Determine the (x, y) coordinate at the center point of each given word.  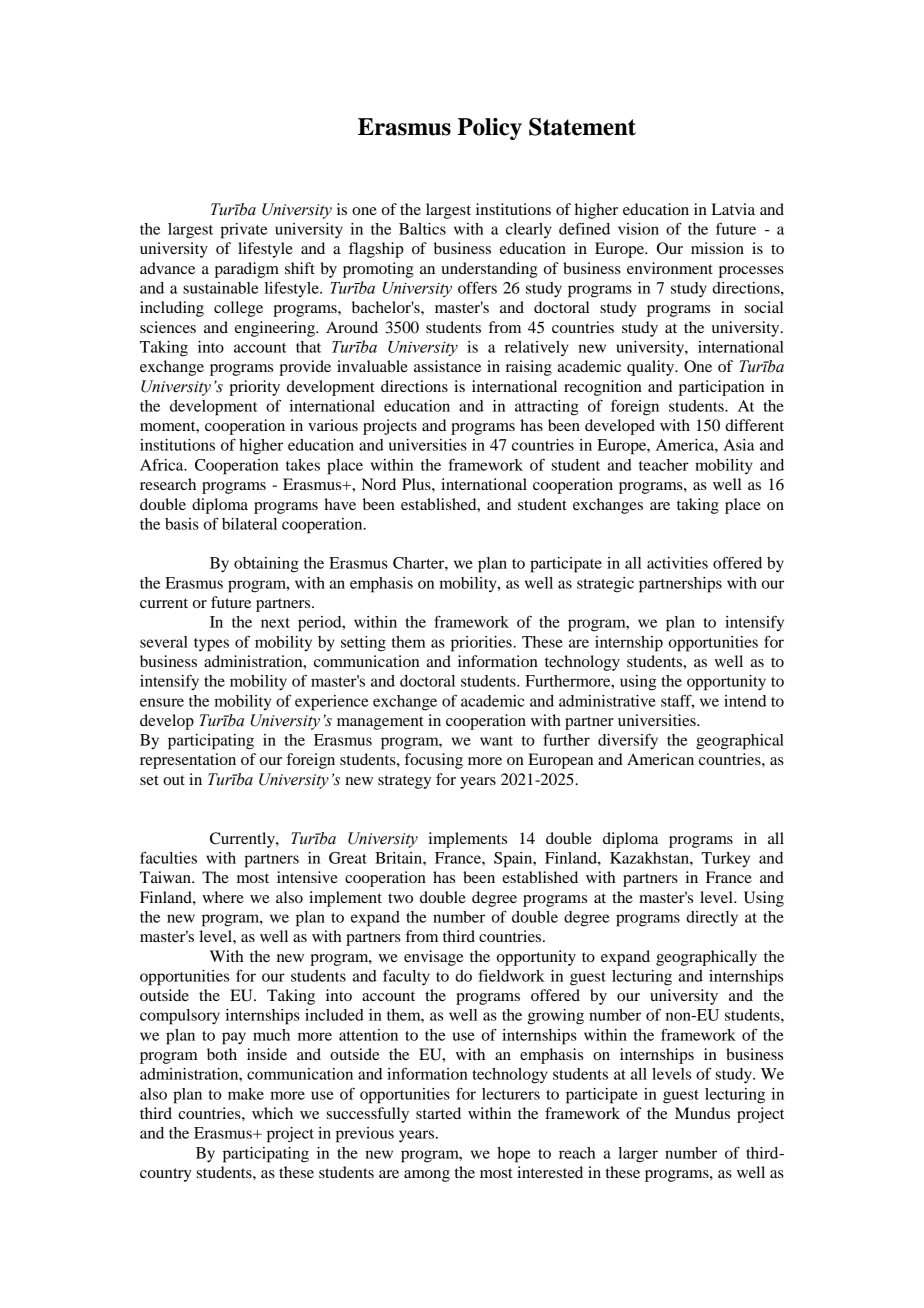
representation (188, 761)
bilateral (249, 524)
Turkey (725, 859)
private (243, 231)
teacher (664, 465)
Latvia (733, 209)
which (272, 1113)
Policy (490, 129)
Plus (417, 484)
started (438, 1113)
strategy (404, 782)
